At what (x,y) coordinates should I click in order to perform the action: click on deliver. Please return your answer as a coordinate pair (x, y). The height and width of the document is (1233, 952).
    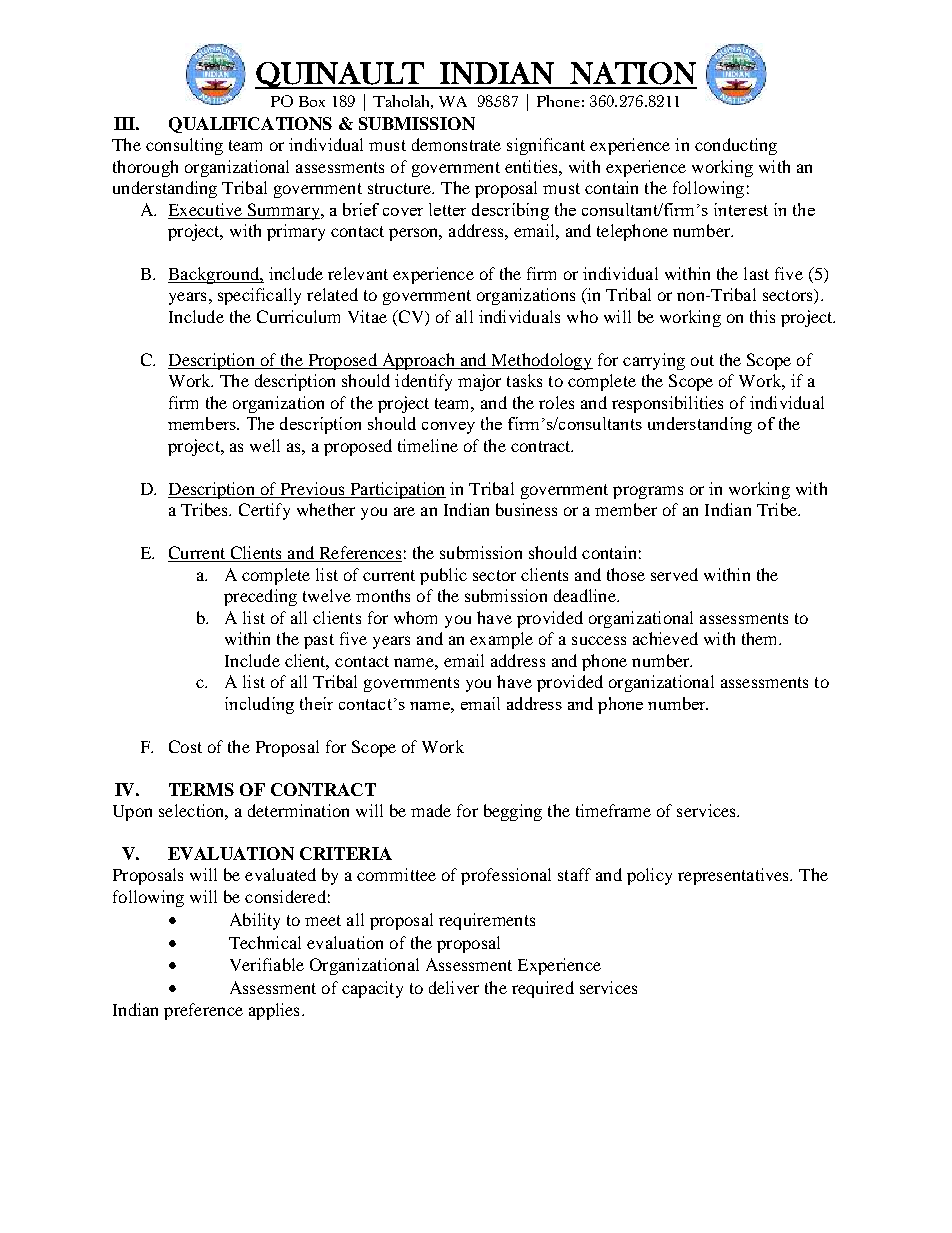
    Looking at the image, I should click on (454, 987).
